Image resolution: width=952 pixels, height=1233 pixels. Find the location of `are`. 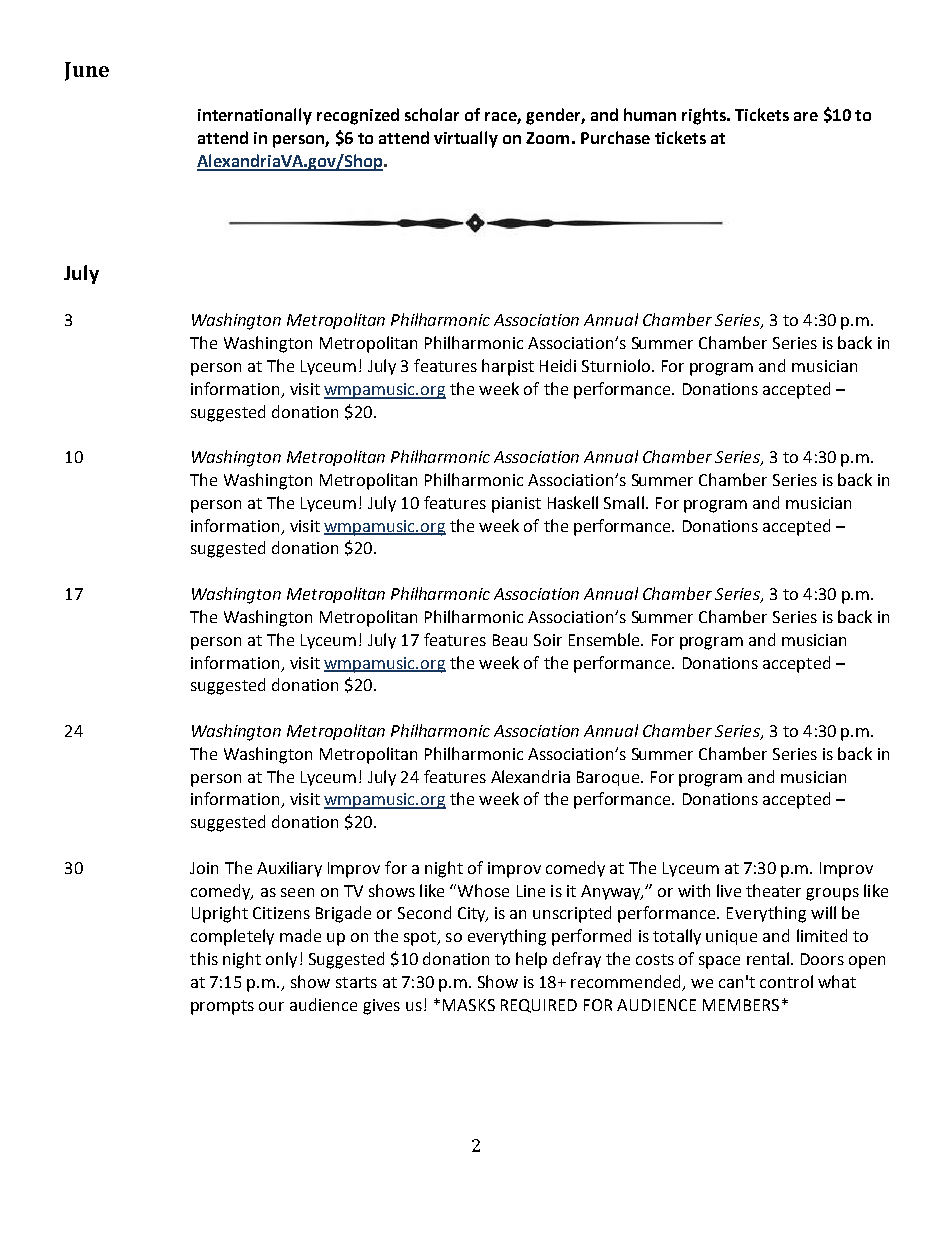

are is located at coordinates (806, 116).
